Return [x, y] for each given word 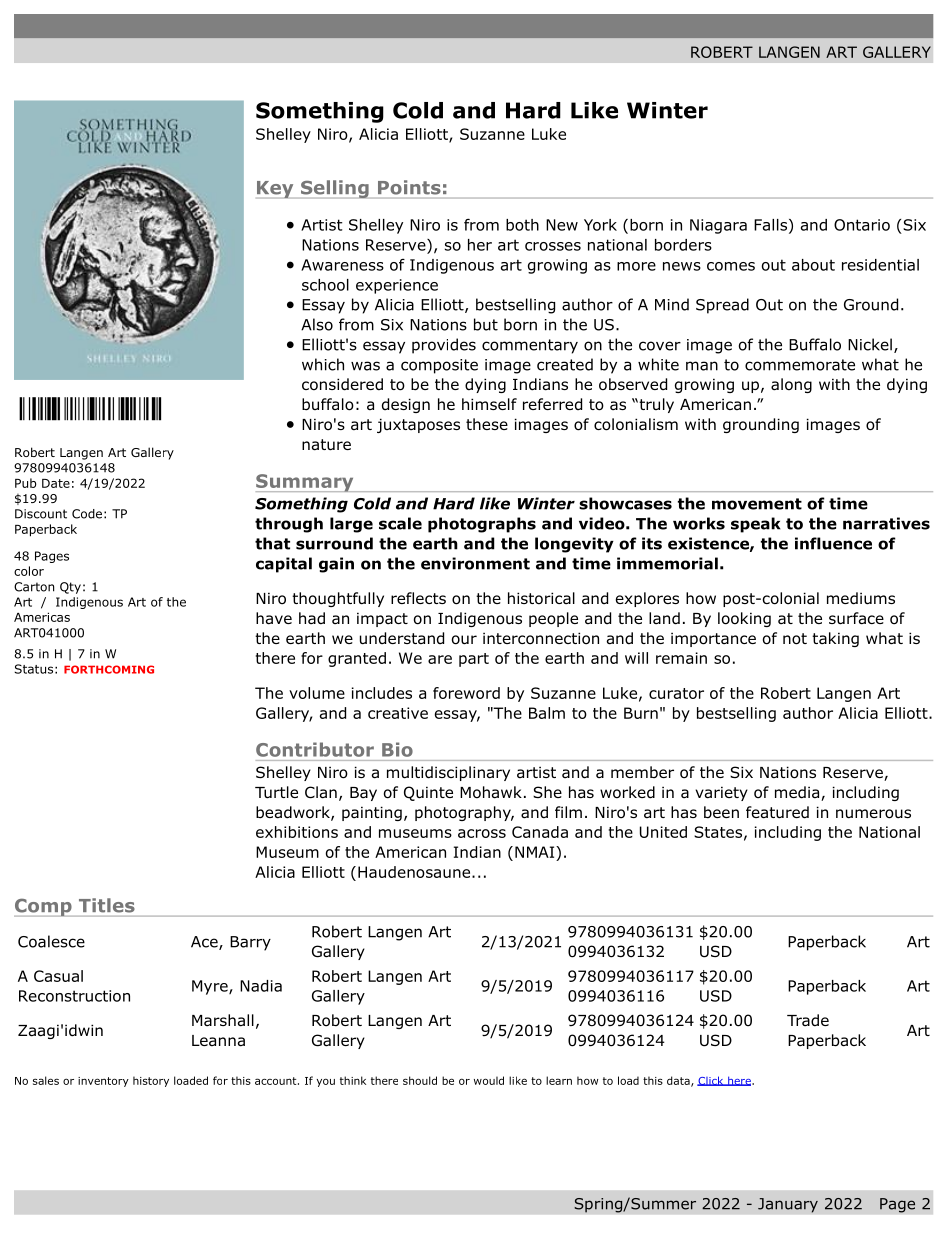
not [795, 639]
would [489, 1080]
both [522, 225]
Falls [770, 225]
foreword [466, 693]
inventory [103, 1082]
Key [276, 190]
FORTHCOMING [109, 669]
